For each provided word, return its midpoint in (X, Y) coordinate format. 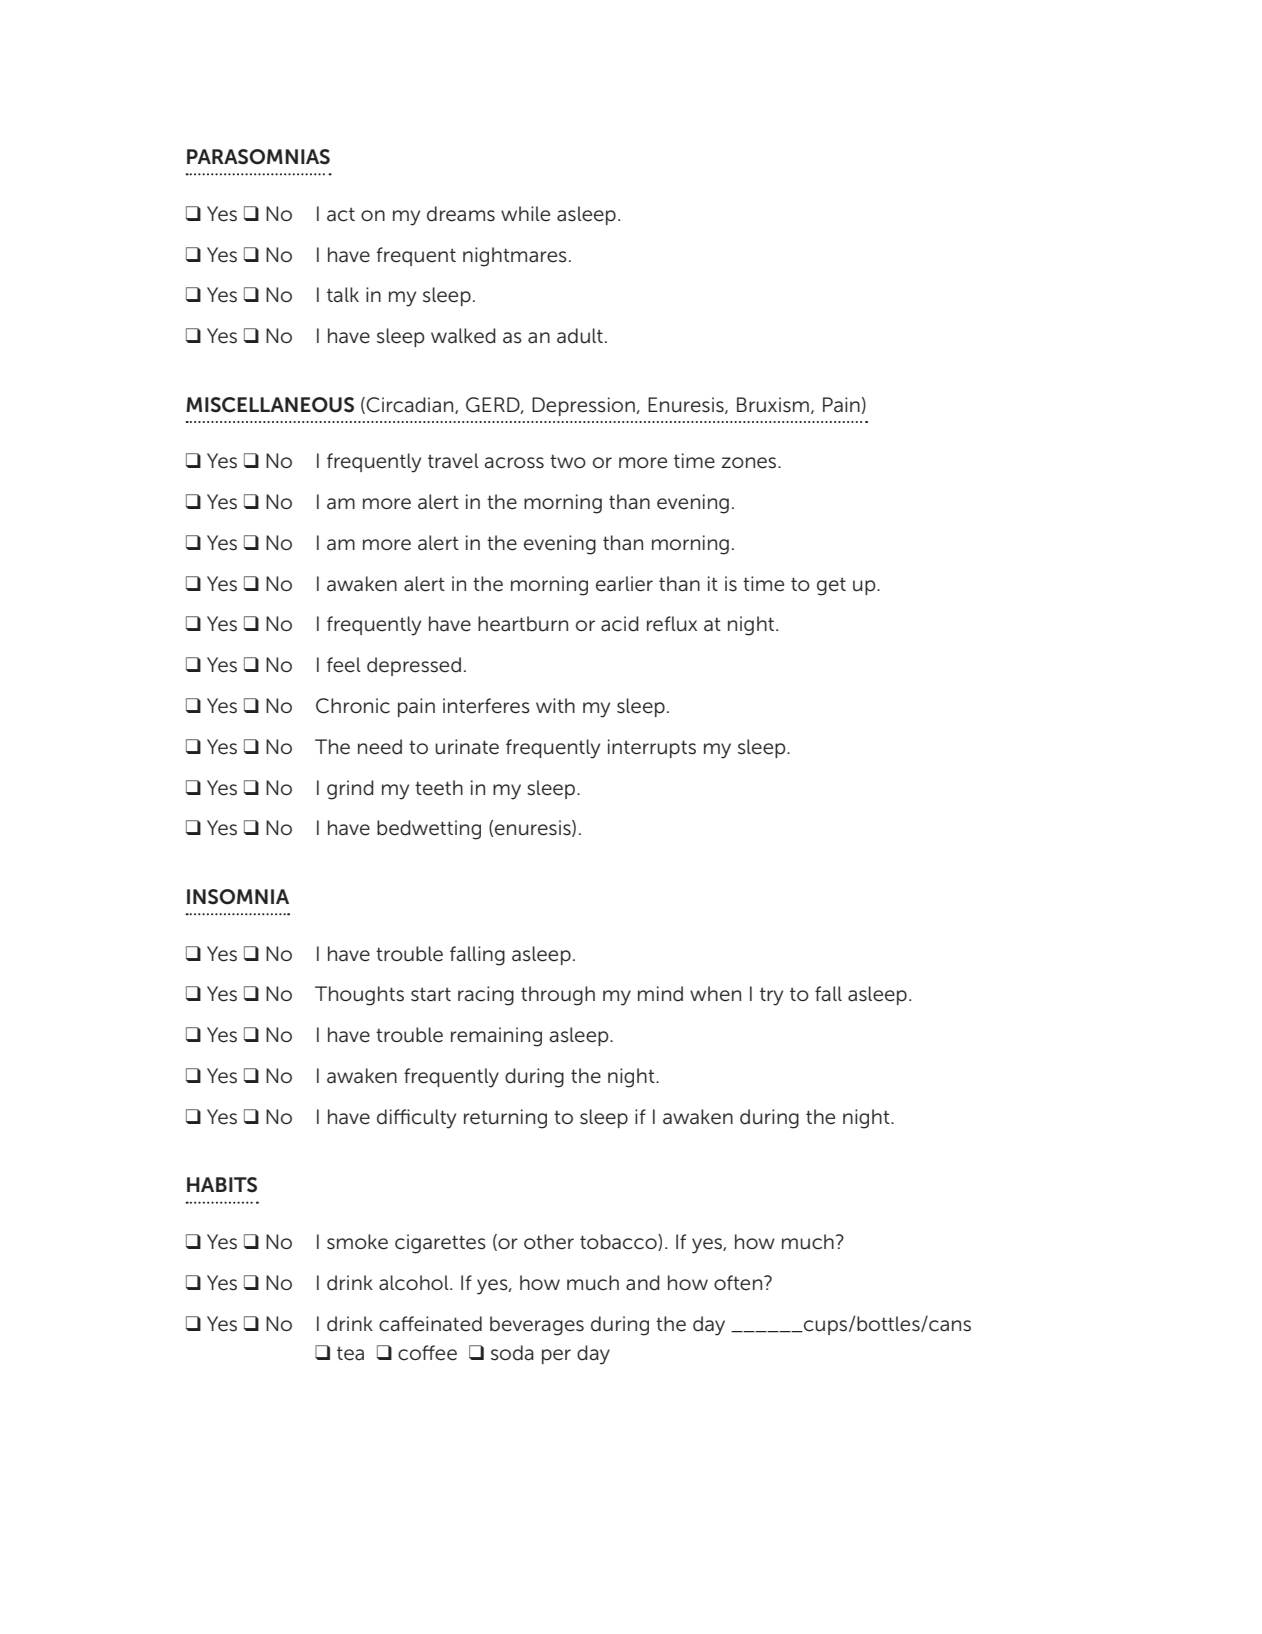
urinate (467, 747)
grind (350, 790)
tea (350, 1353)
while (525, 214)
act (341, 214)
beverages (537, 1326)
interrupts (652, 748)
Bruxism (773, 405)
